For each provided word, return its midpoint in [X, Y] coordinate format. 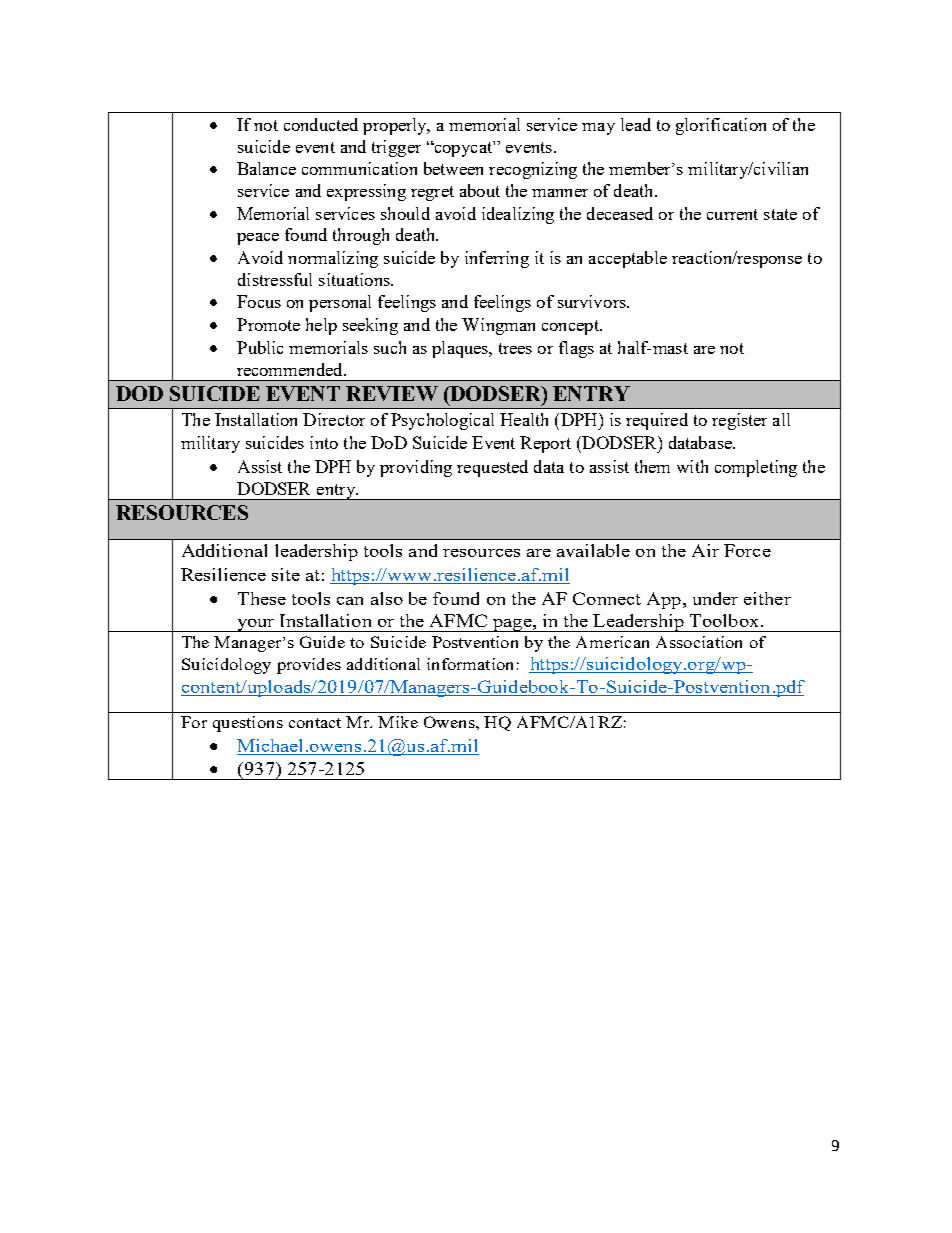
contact [315, 723]
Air [705, 550]
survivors [593, 301]
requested [492, 468]
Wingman [498, 326]
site [286, 574]
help [321, 326]
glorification [721, 126]
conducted [321, 124]
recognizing [533, 170]
